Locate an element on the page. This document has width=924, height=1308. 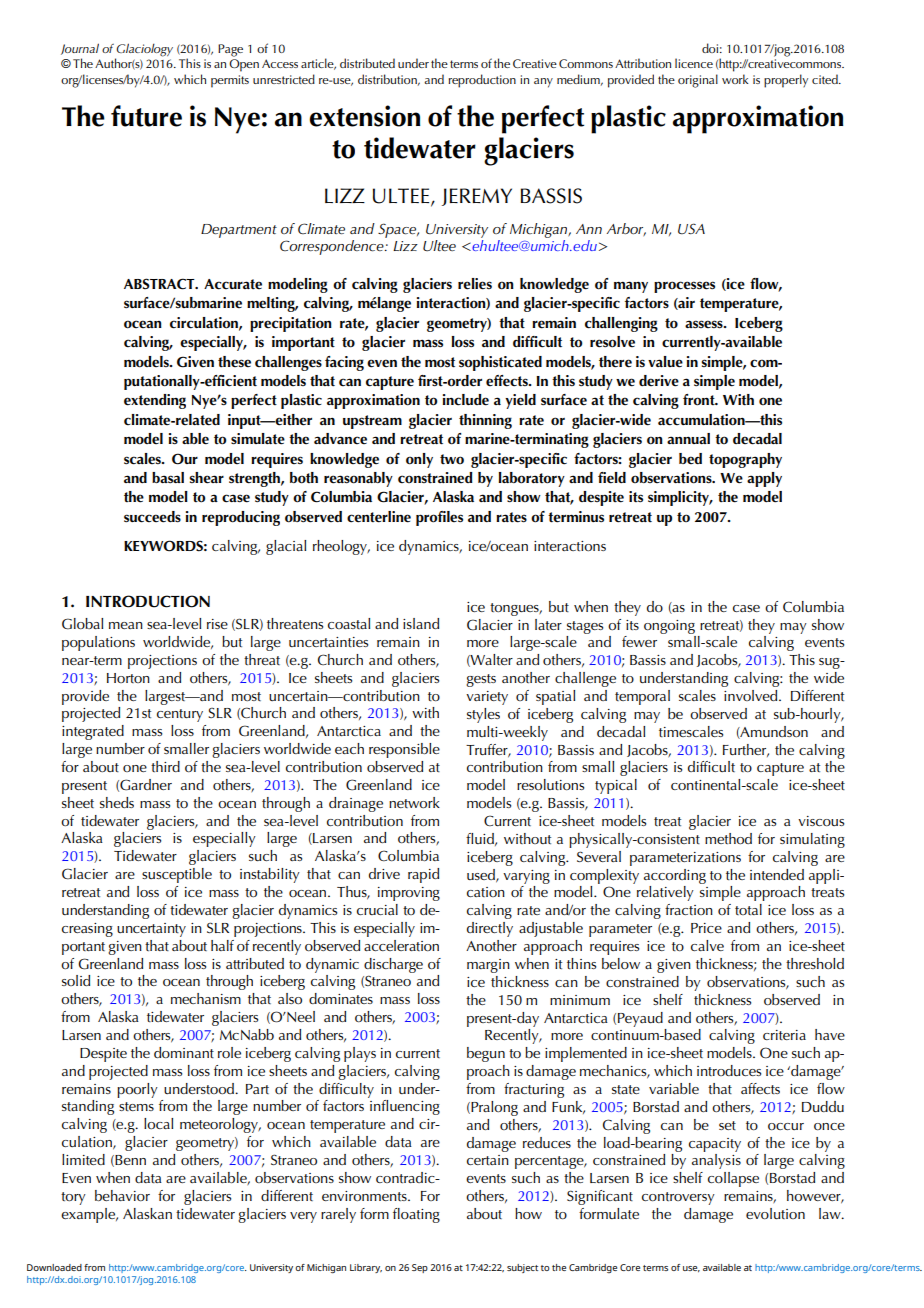
island is located at coordinates (421, 623).
